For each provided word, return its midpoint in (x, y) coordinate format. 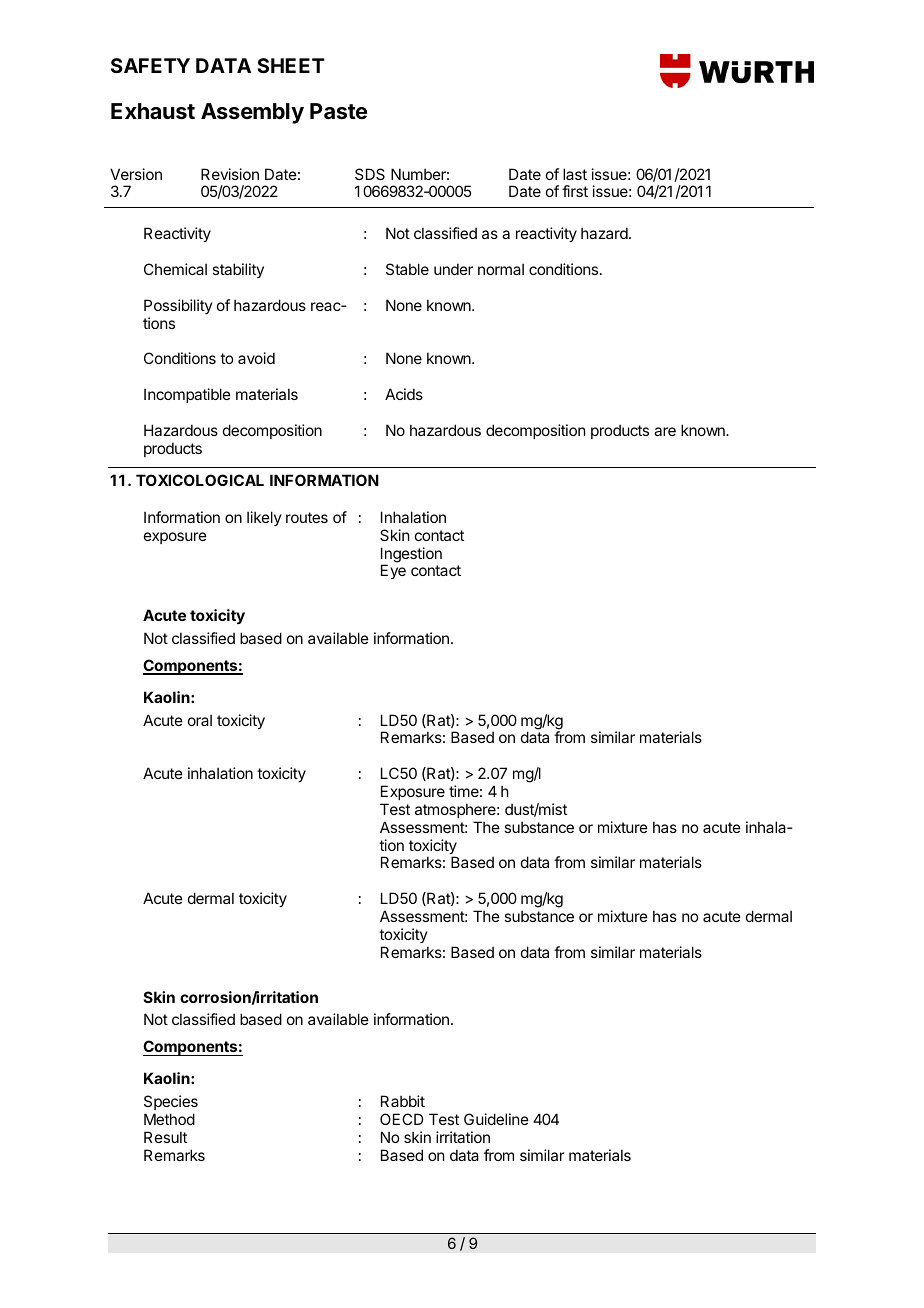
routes (307, 517)
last (575, 174)
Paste (338, 111)
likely (264, 518)
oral (200, 720)
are (665, 431)
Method (169, 1119)
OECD (402, 1119)
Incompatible (187, 395)
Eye (393, 571)
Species (171, 1102)
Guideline (496, 1119)
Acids (404, 394)
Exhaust (153, 111)
